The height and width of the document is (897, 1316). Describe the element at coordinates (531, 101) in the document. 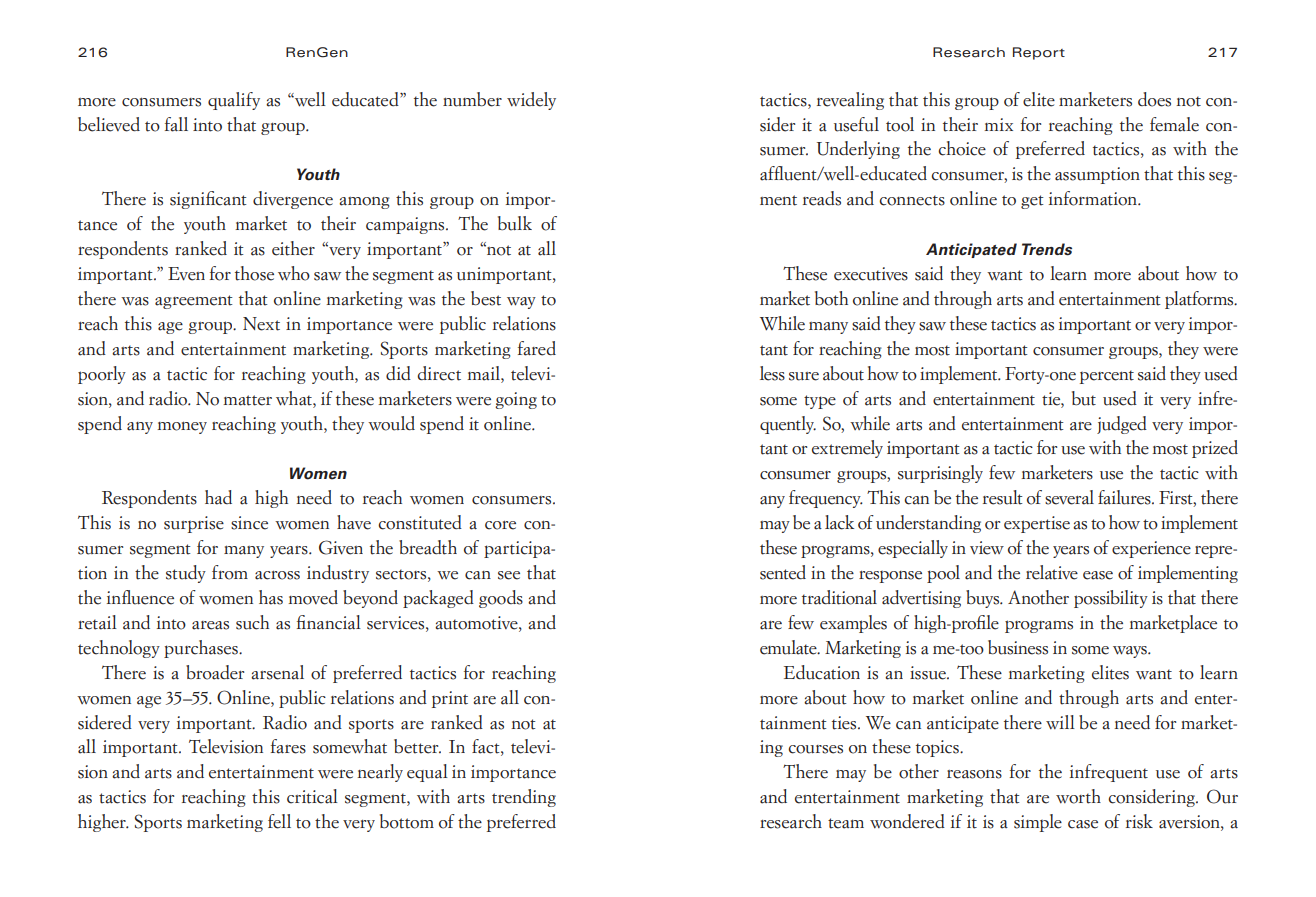

I see `widely` at that location.
